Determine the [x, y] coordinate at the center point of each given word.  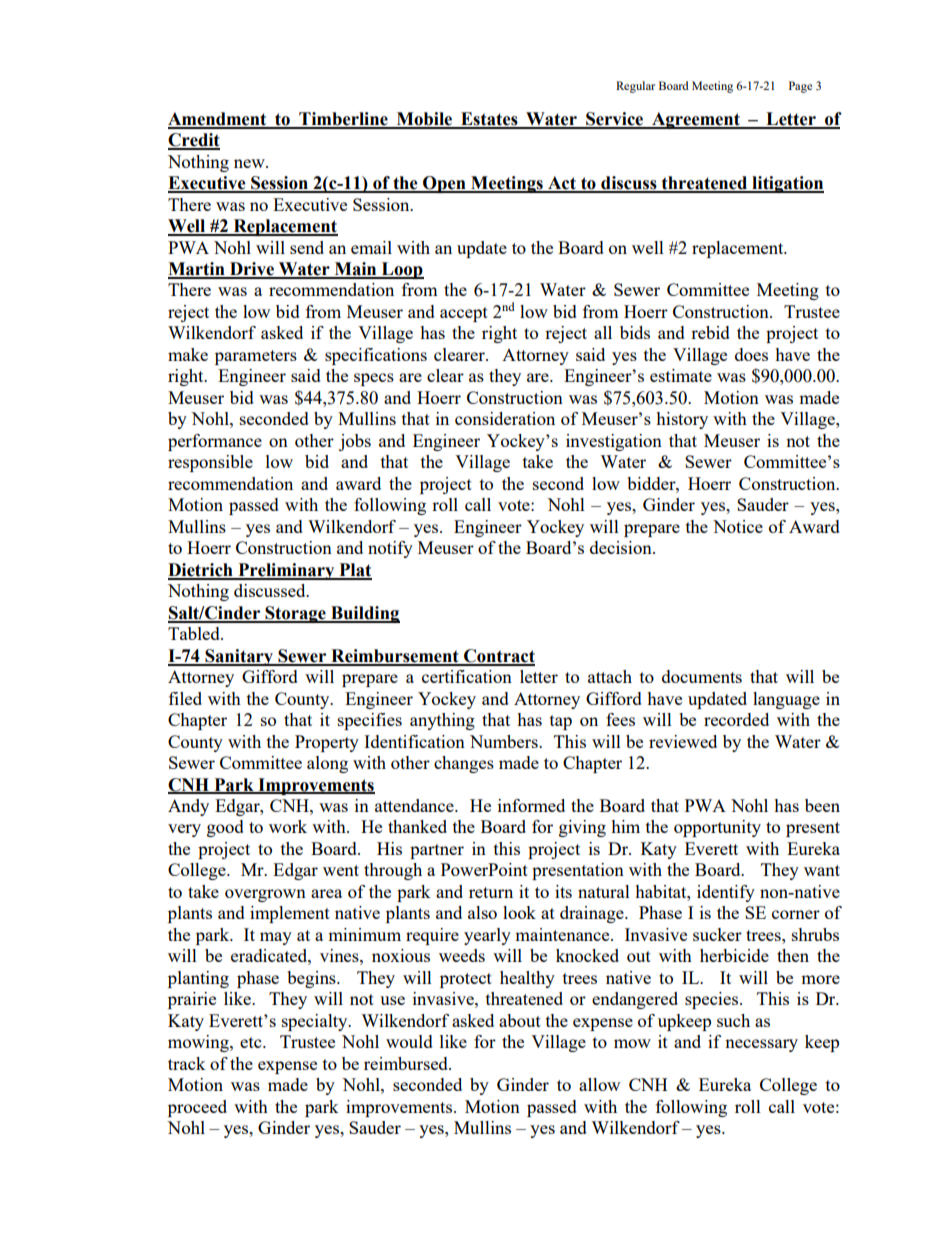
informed [531, 805]
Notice [738, 526]
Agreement [696, 120]
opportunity [717, 828]
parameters [256, 357]
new [250, 163]
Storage [295, 614]
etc [252, 1042]
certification [467, 676]
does [751, 354]
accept [464, 314]
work [288, 826]
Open [444, 184]
